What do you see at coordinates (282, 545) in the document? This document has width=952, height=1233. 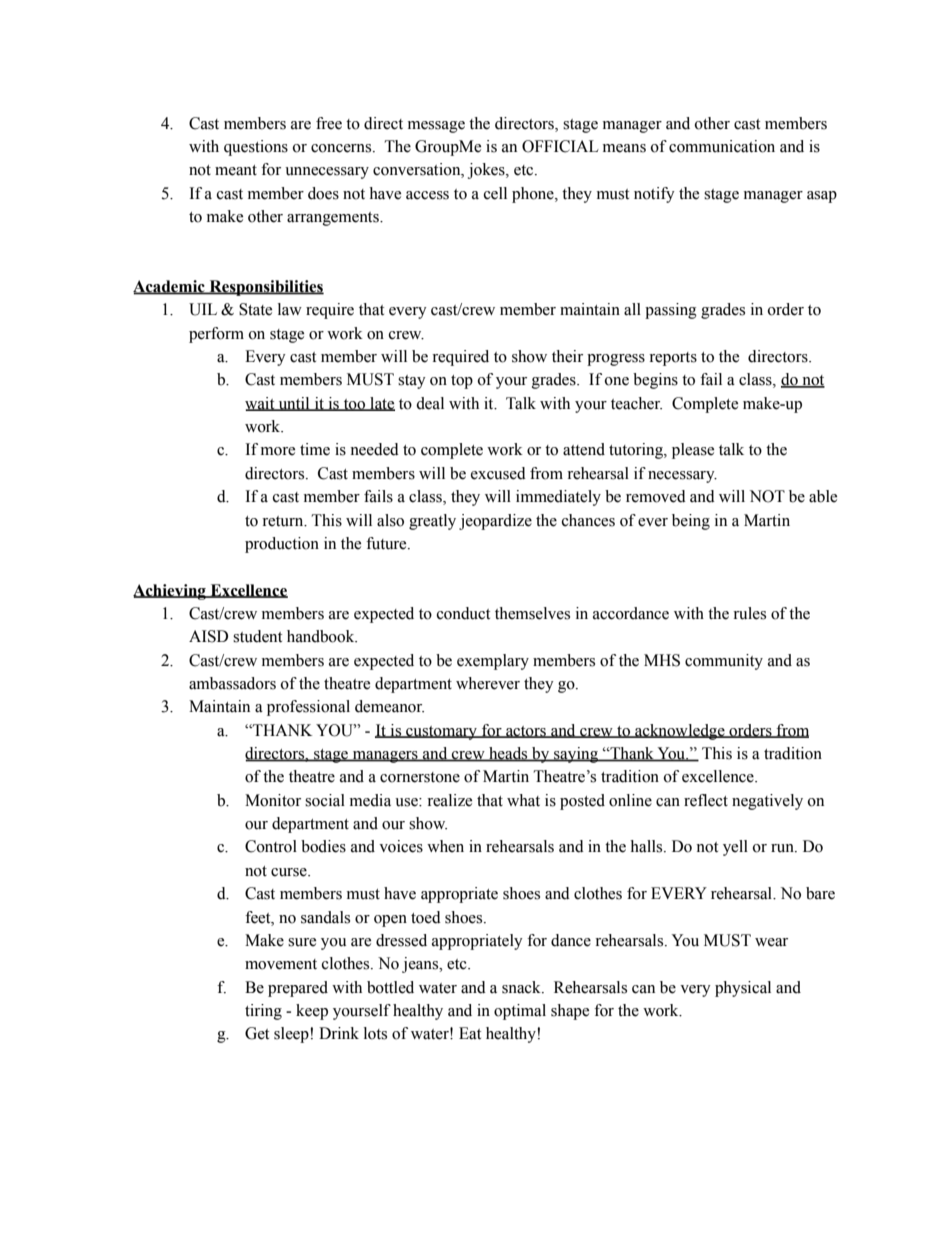 I see `production` at bounding box center [282, 545].
